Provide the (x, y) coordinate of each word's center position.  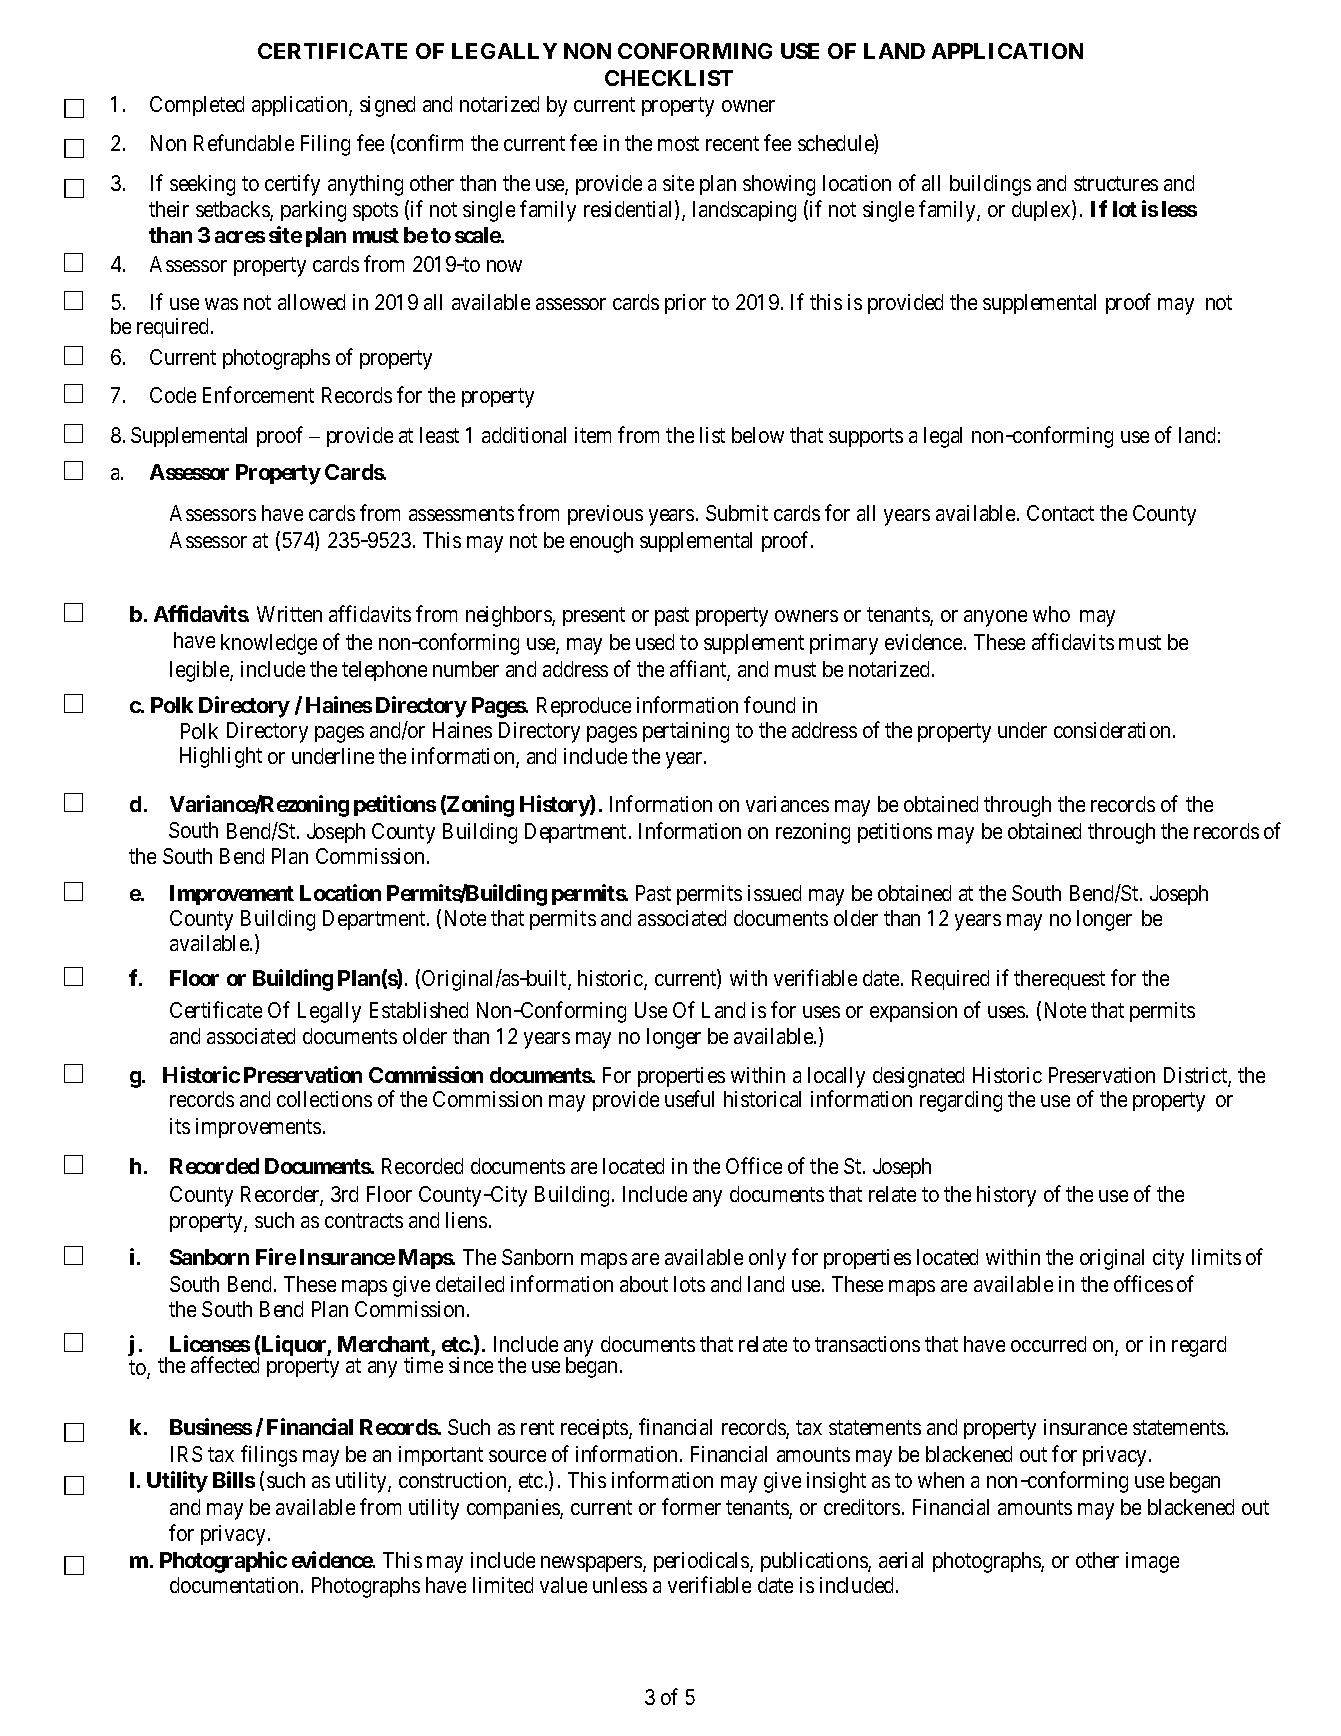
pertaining (686, 732)
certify (292, 185)
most (678, 144)
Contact (1060, 513)
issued (774, 893)
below (758, 435)
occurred (1048, 1344)
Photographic (223, 1562)
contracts (364, 1220)
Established (419, 1010)
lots (689, 1284)
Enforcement (258, 394)
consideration (1112, 730)
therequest (1059, 980)
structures (1116, 183)
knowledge (269, 644)
